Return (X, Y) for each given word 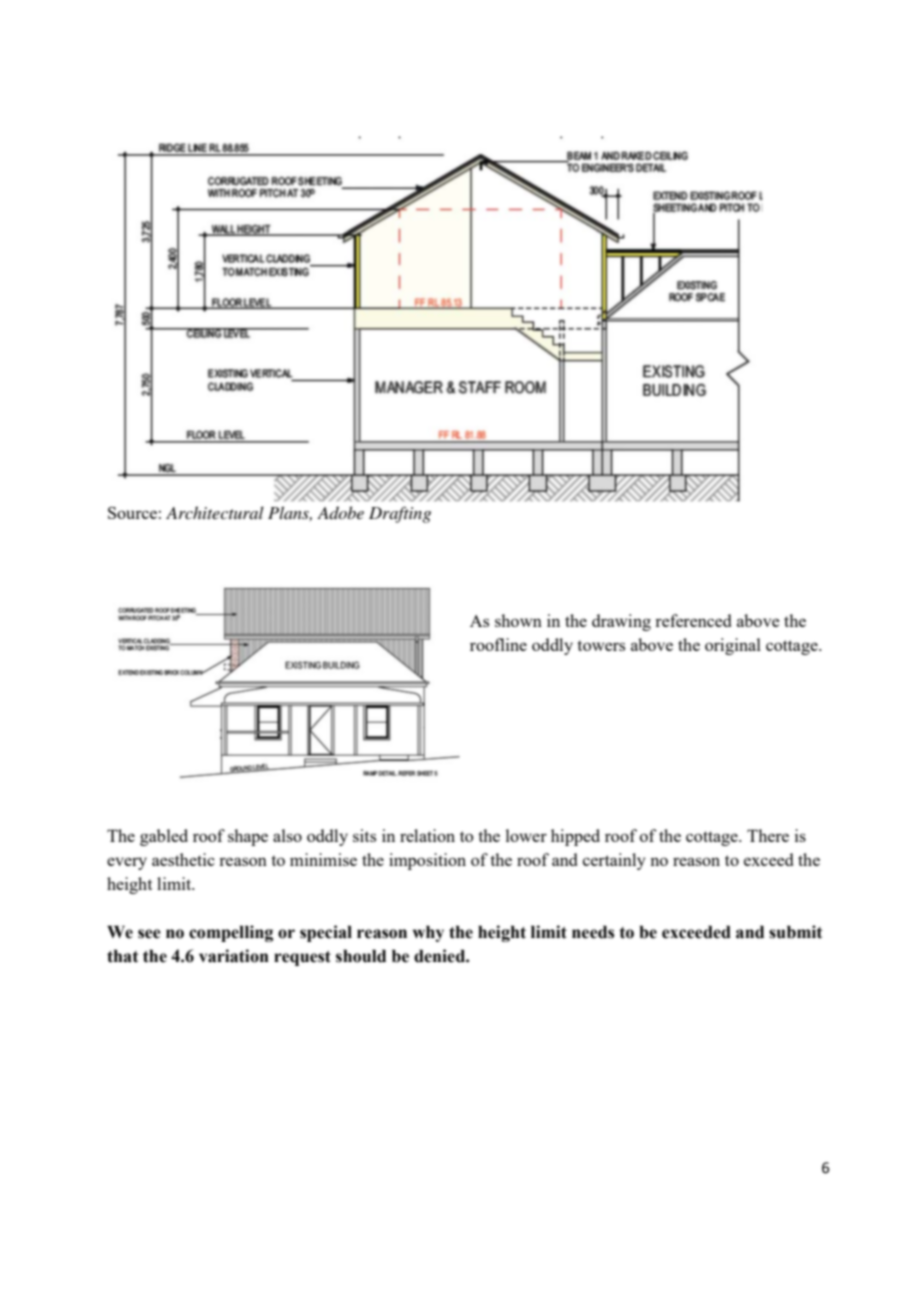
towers (601, 645)
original (733, 646)
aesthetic (183, 859)
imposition (427, 861)
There (768, 835)
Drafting (400, 514)
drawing (621, 622)
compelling (231, 933)
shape (248, 837)
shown (518, 620)
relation (427, 835)
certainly (614, 861)
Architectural (215, 512)
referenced (693, 620)
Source (132, 513)
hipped (575, 837)
